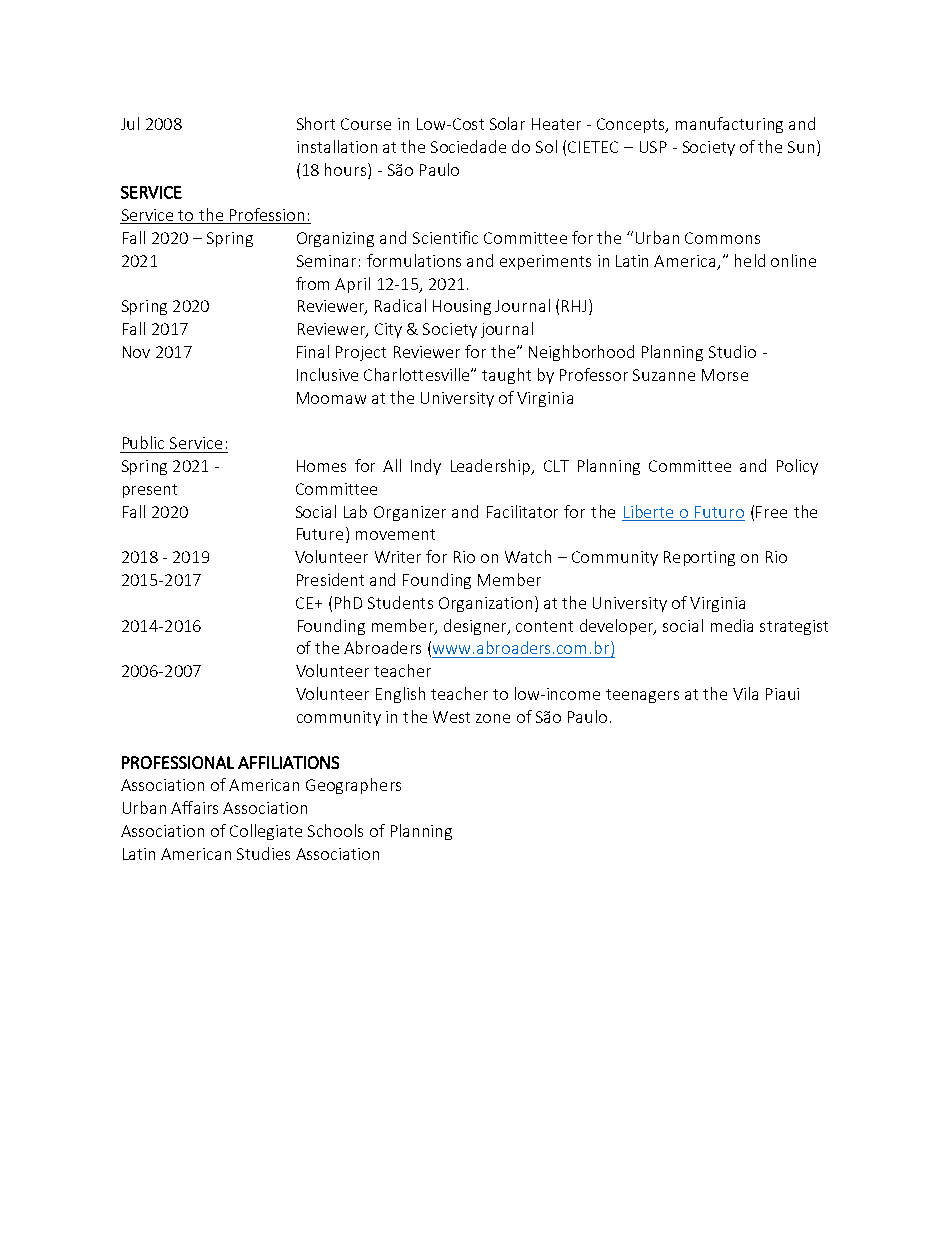 The image size is (952, 1233). Describe the element at coordinates (725, 375) in the screenshot. I see `Morse` at that location.
